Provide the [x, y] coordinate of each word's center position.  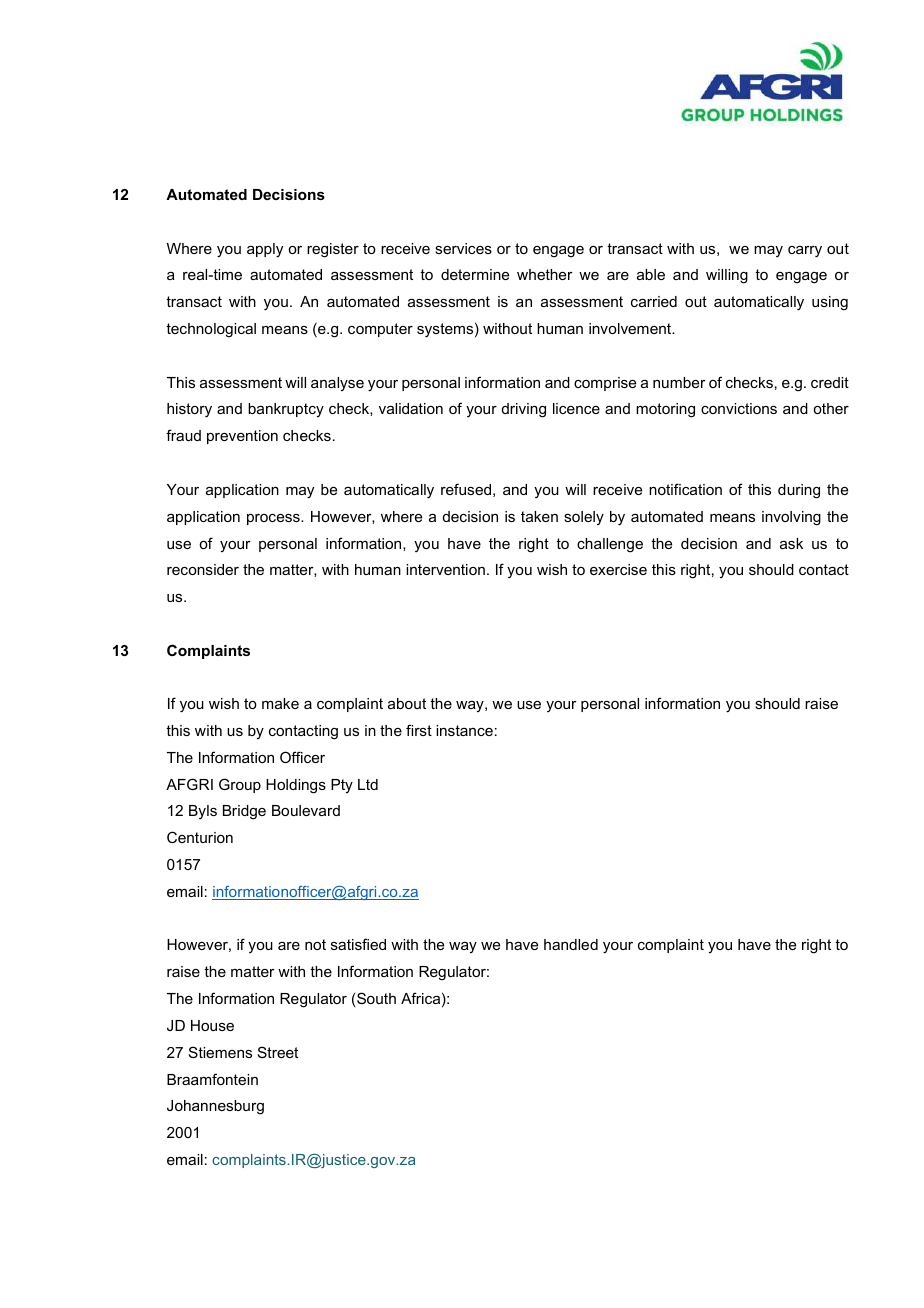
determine [475, 274]
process [274, 519]
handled [571, 944]
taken [539, 516]
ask [791, 543]
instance [464, 730]
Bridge [244, 812]
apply [265, 250]
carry [805, 252]
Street [278, 1052]
